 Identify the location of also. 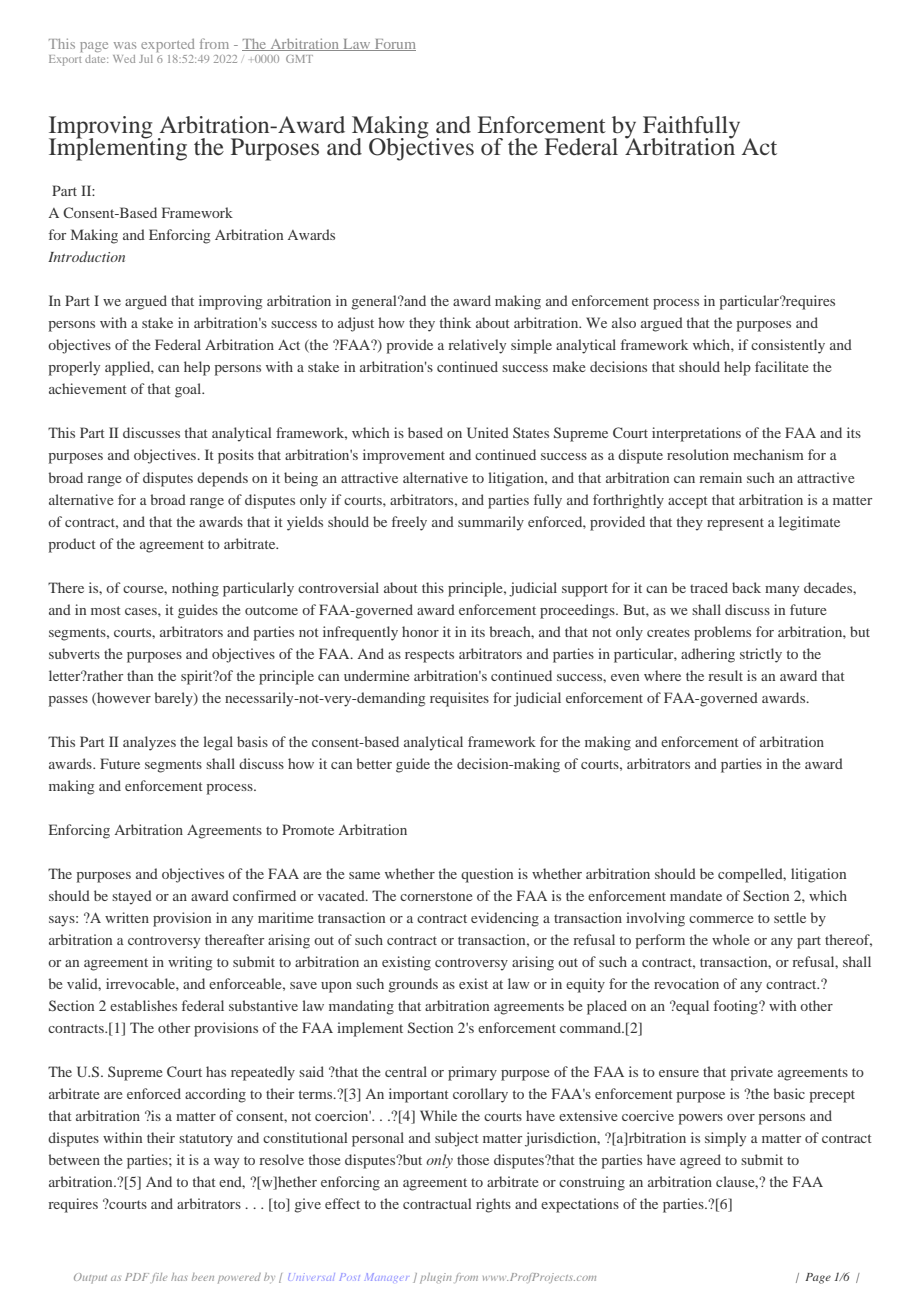
(624, 322).
